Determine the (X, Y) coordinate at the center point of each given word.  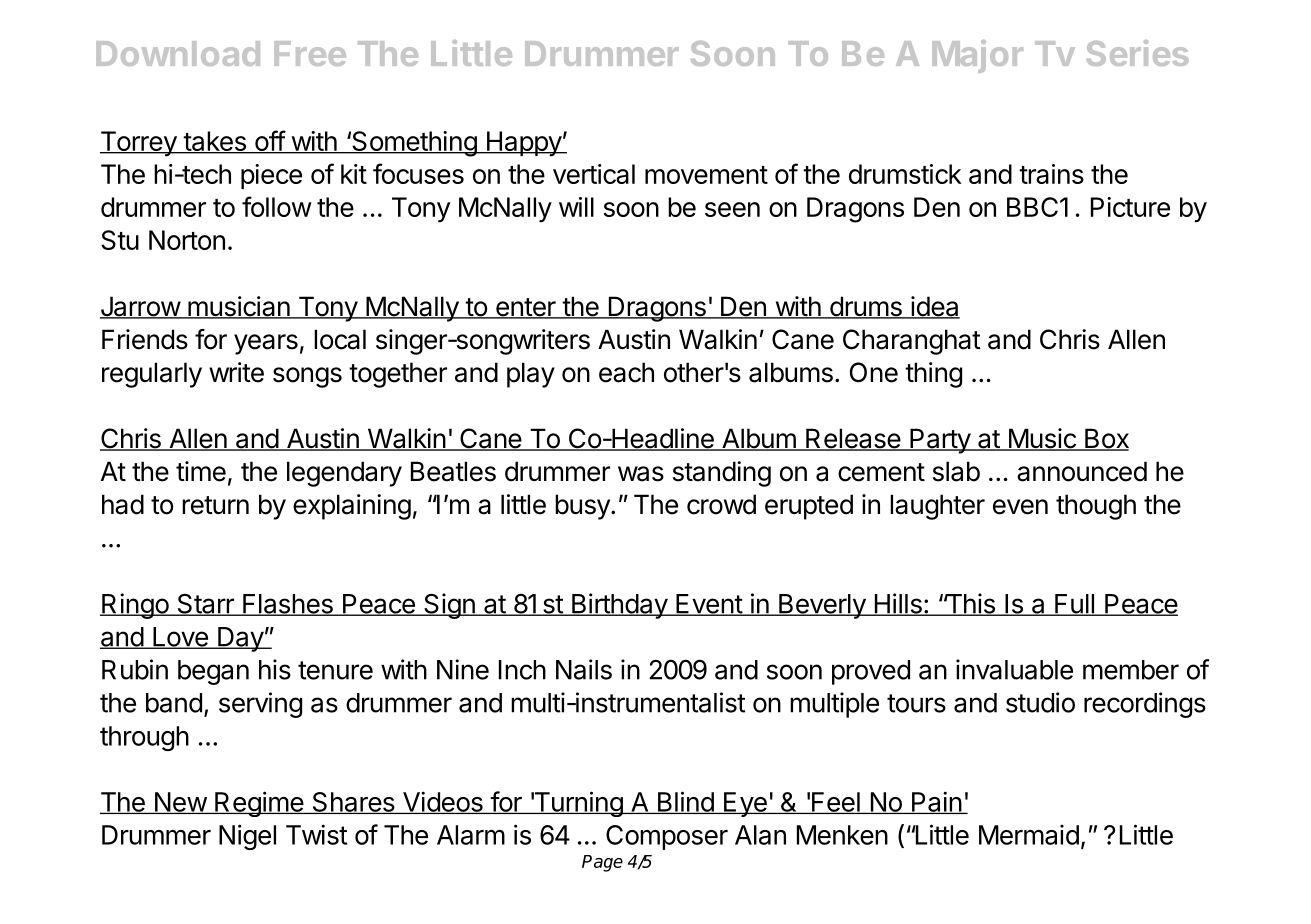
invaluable (1014, 669)
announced (1082, 471)
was (641, 474)
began (213, 672)
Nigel (247, 837)
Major (977, 56)
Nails (584, 669)
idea (934, 307)
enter (525, 308)
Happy (523, 144)
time (201, 471)
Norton (187, 240)
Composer (667, 837)
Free (310, 53)
